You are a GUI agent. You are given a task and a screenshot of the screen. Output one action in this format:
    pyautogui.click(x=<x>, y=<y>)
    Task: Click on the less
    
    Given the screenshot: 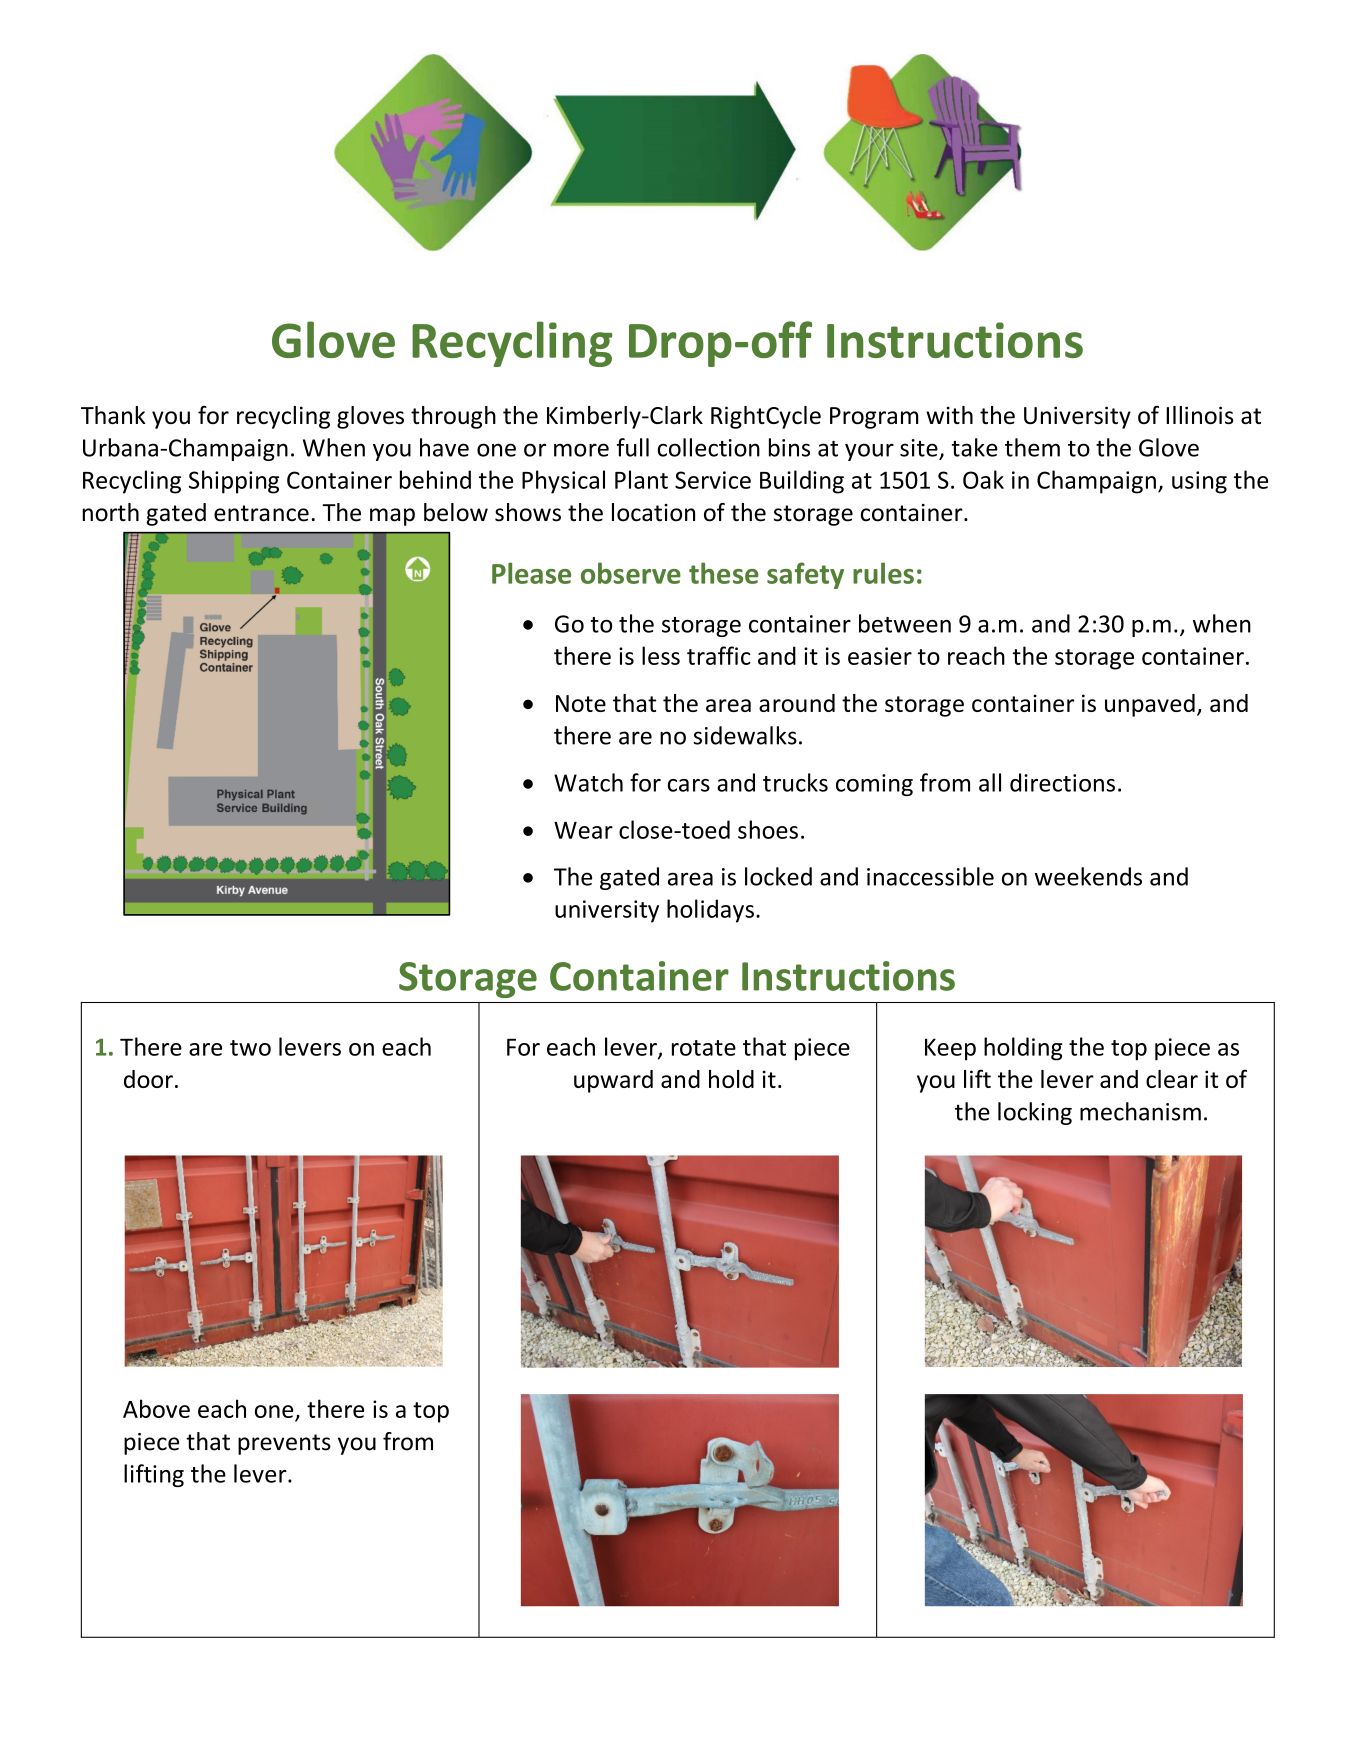 What is the action you would take?
    pyautogui.click(x=661, y=655)
